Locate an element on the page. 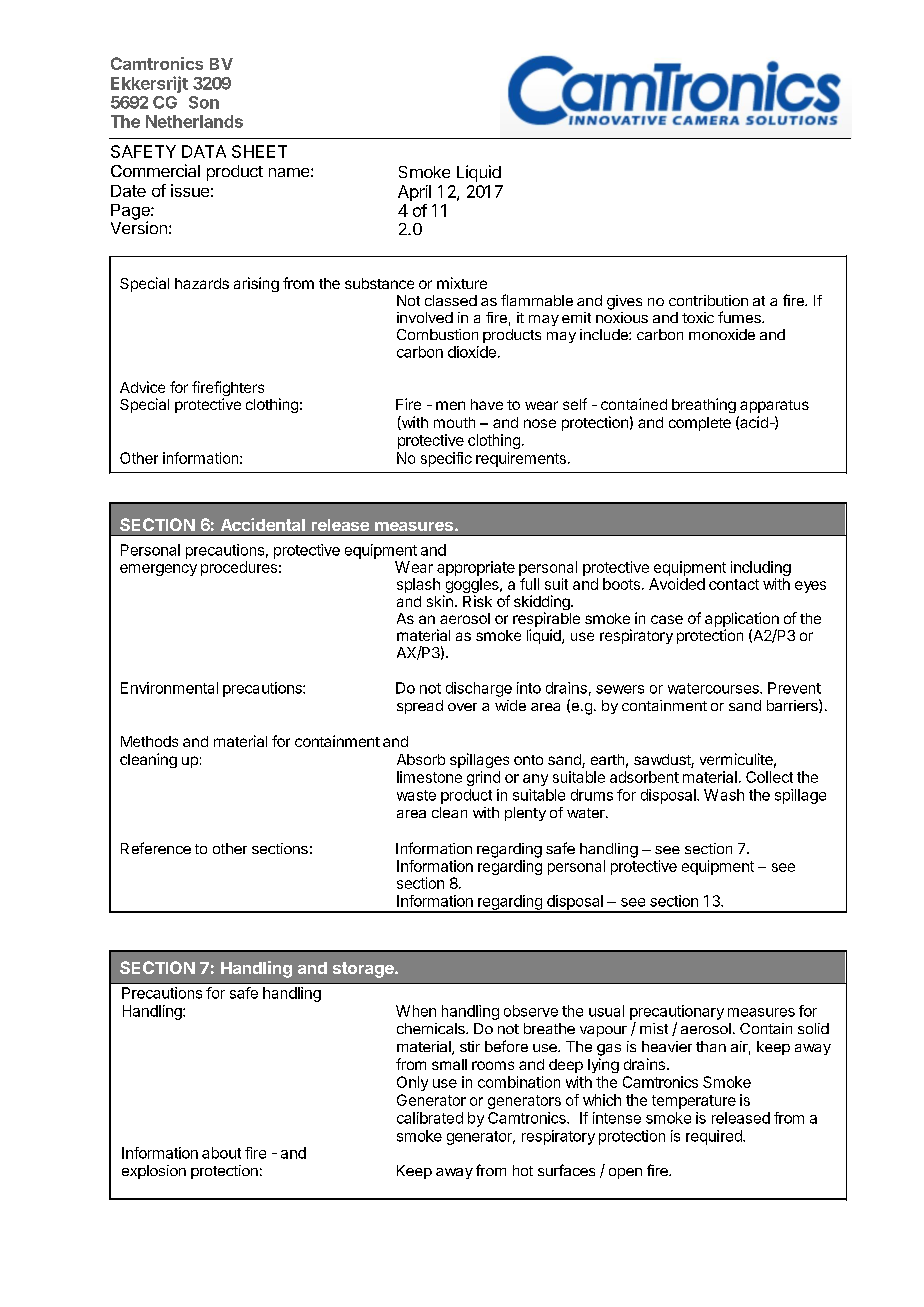  April is located at coordinates (414, 193).
